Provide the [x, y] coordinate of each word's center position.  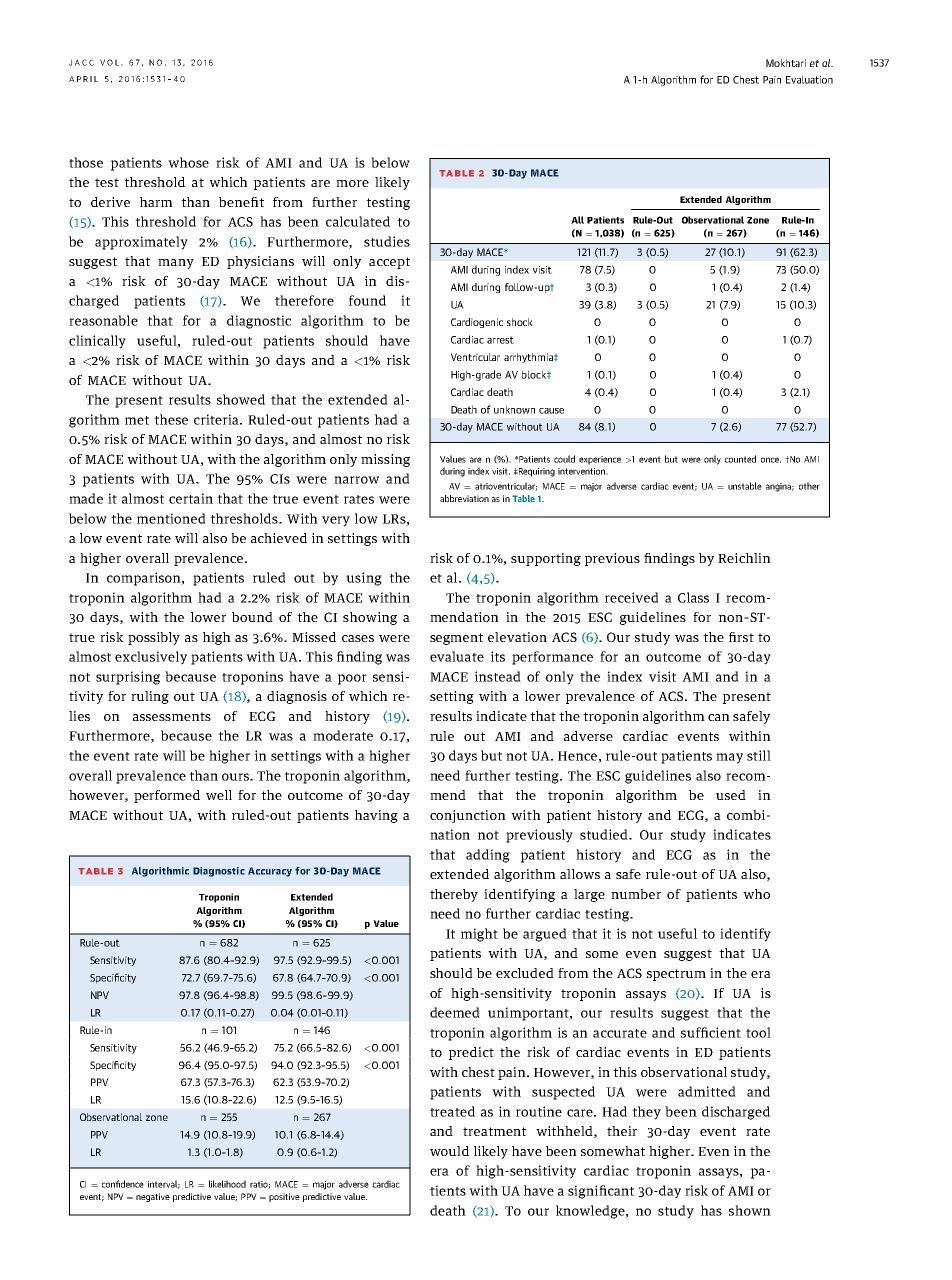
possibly [154, 638]
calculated [358, 221]
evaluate [457, 656]
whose [188, 162]
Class [693, 597]
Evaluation [809, 79]
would [449, 1151]
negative [153, 1197]
